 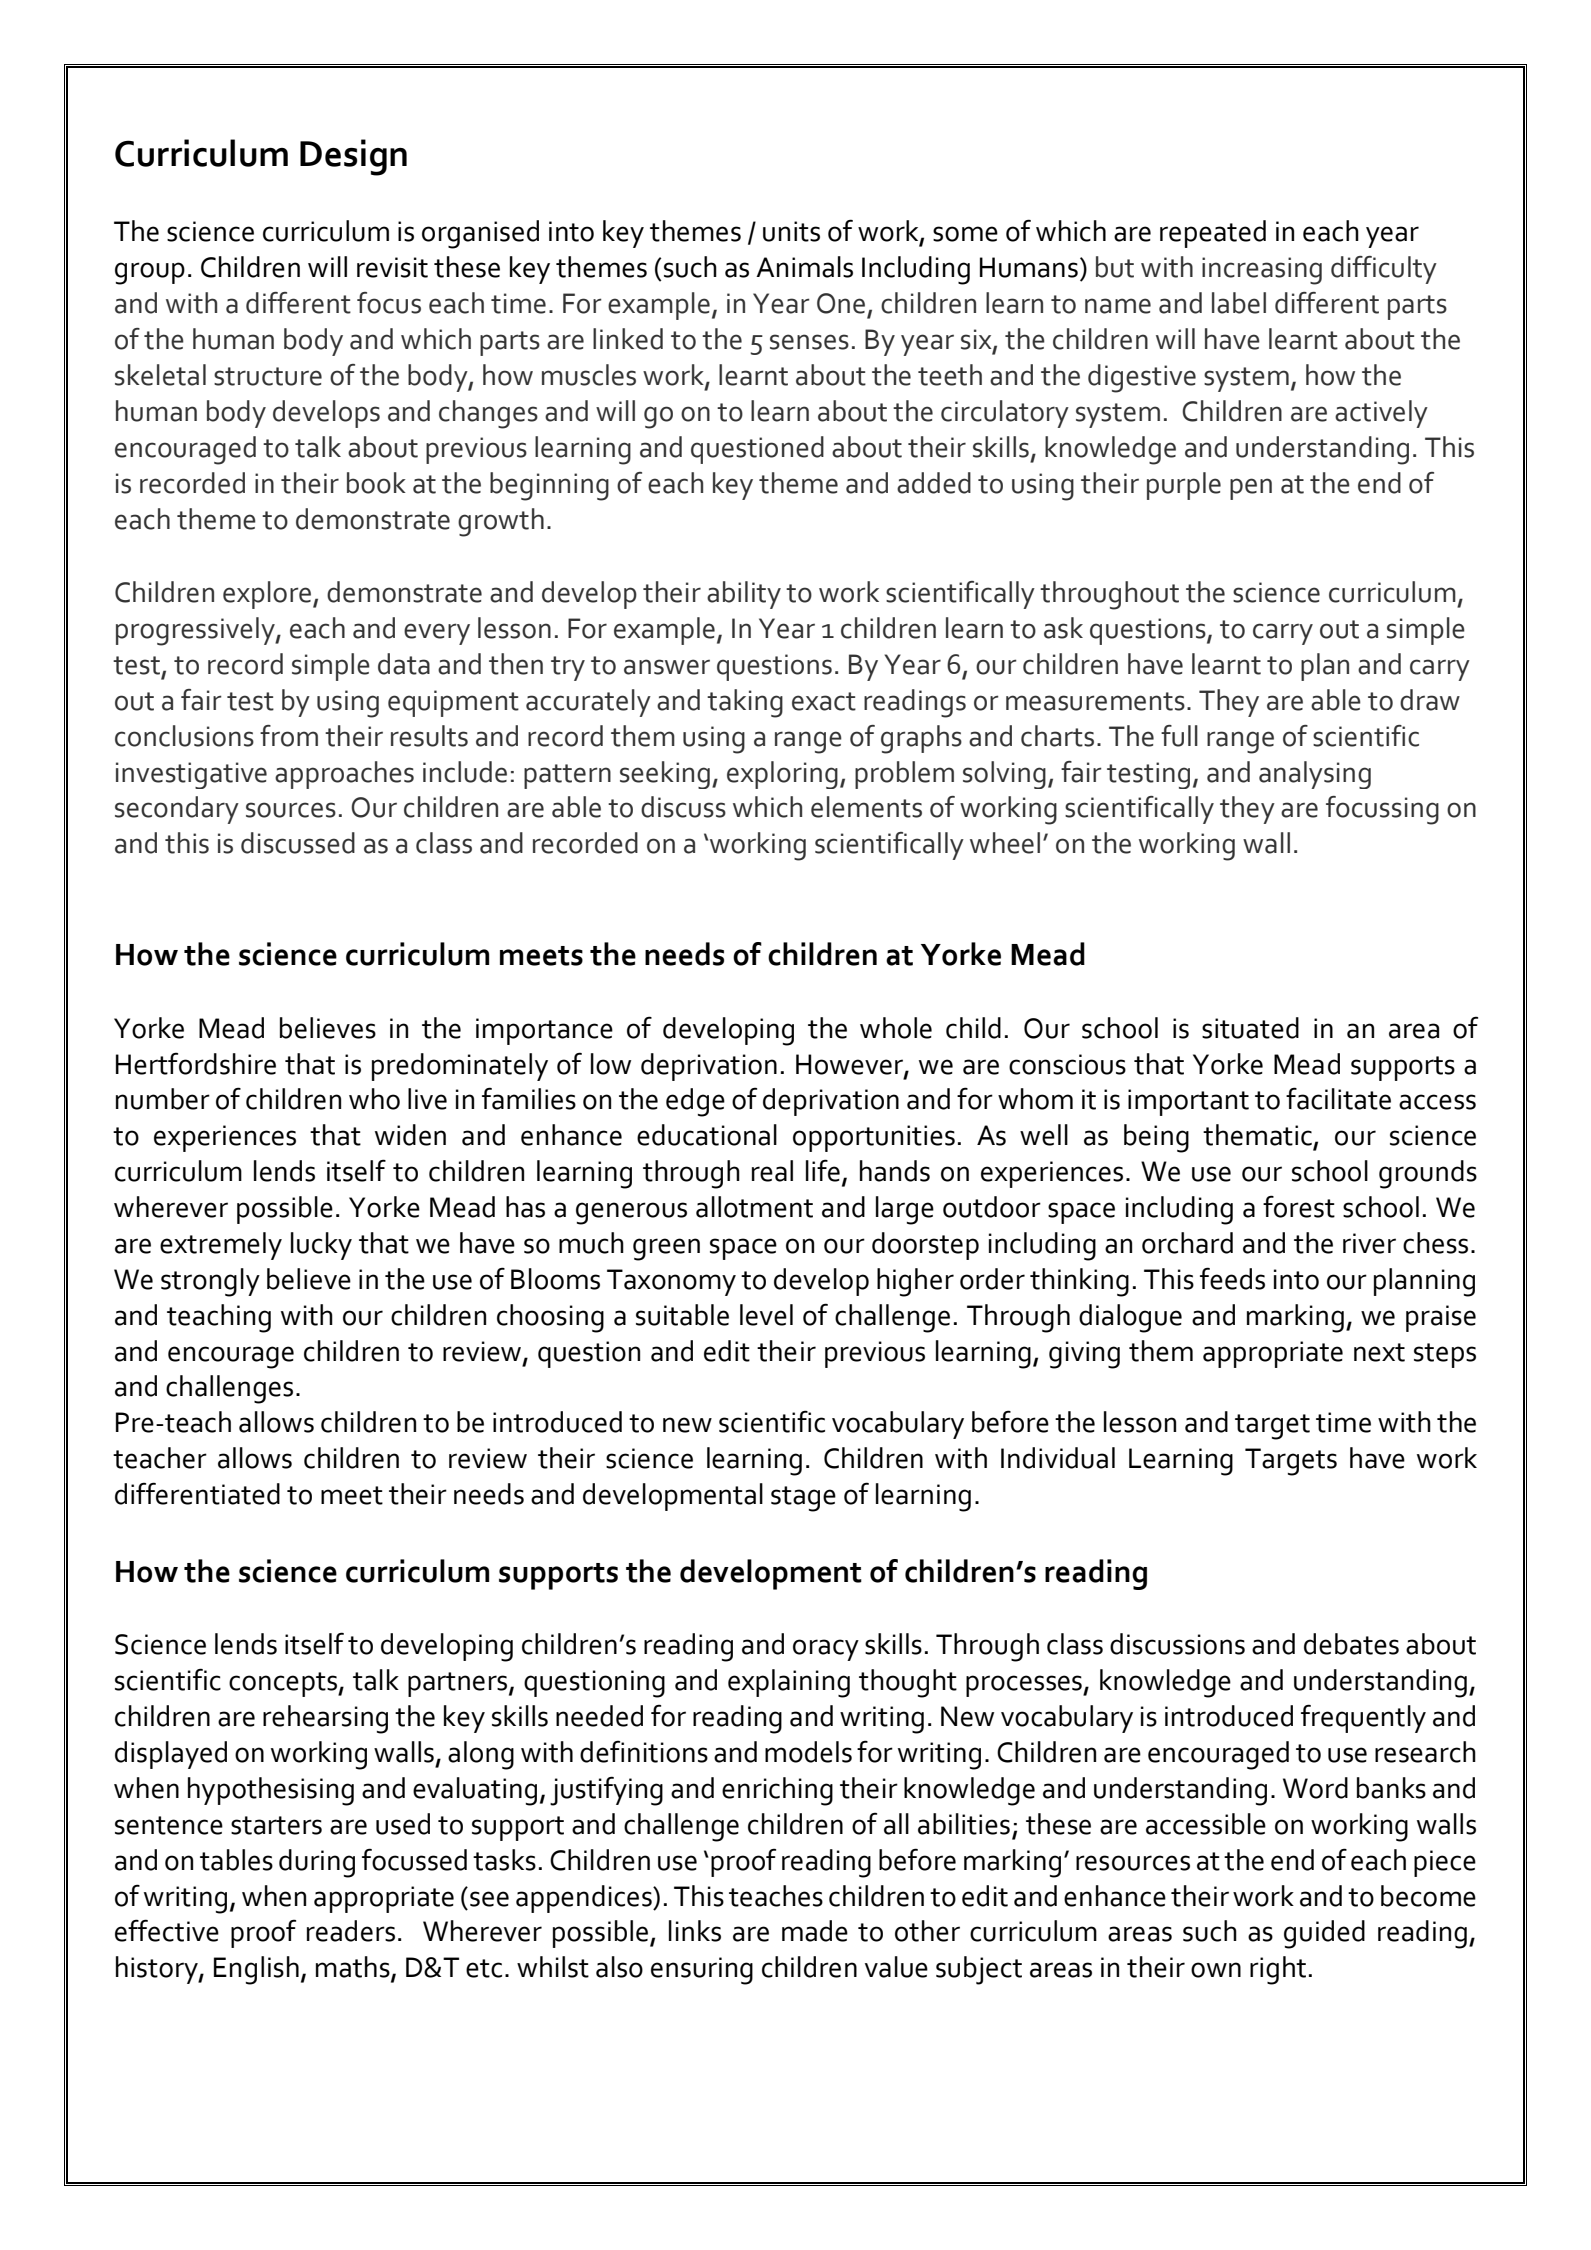 What do you see at coordinates (791, 231) in the document?
I see `units` at bounding box center [791, 231].
